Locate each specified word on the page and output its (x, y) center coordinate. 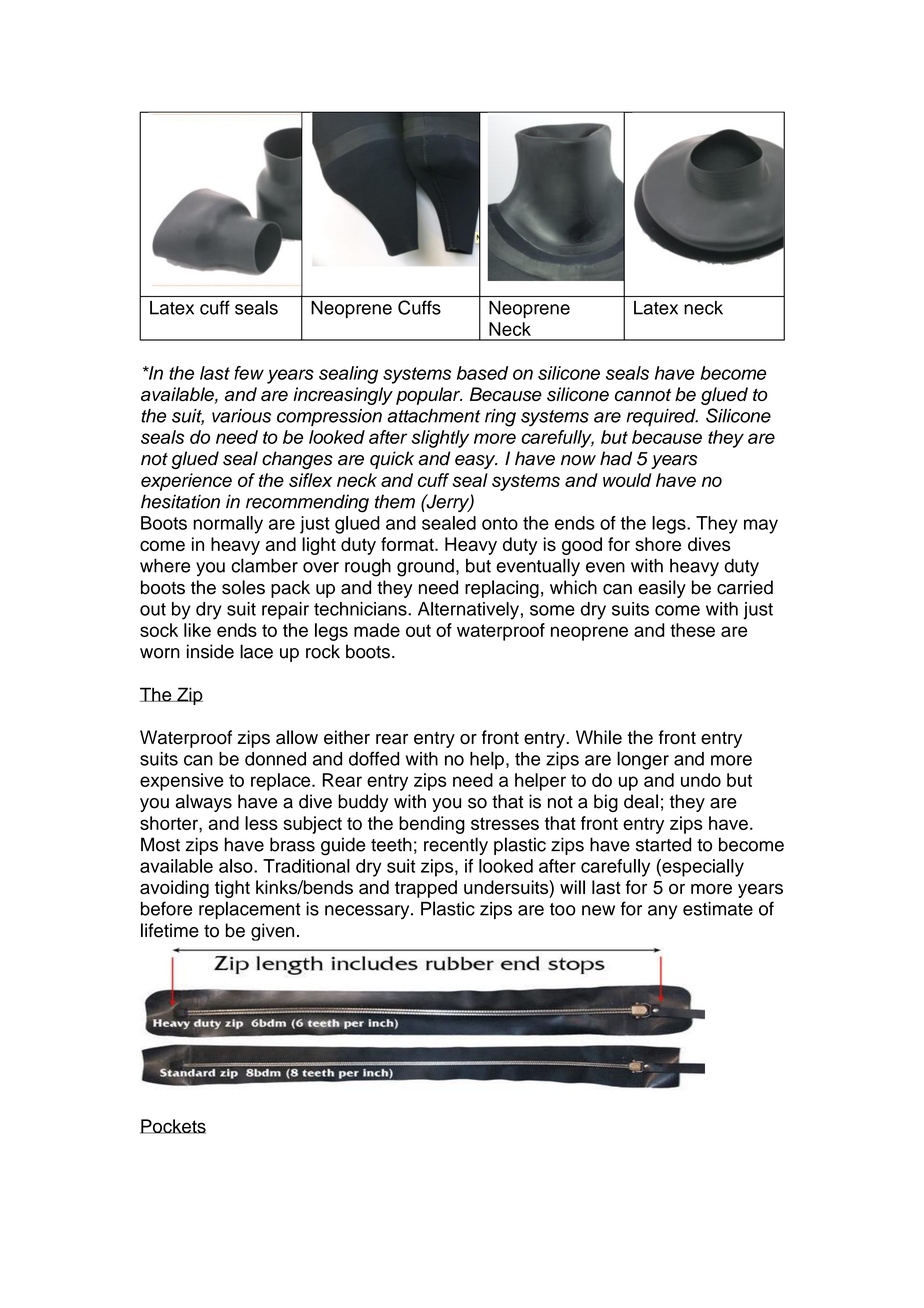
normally (228, 525)
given (272, 932)
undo (701, 780)
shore (658, 544)
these (692, 630)
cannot (643, 395)
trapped (426, 889)
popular (429, 396)
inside (210, 651)
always (204, 803)
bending (432, 825)
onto (500, 523)
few (249, 373)
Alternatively (468, 611)
